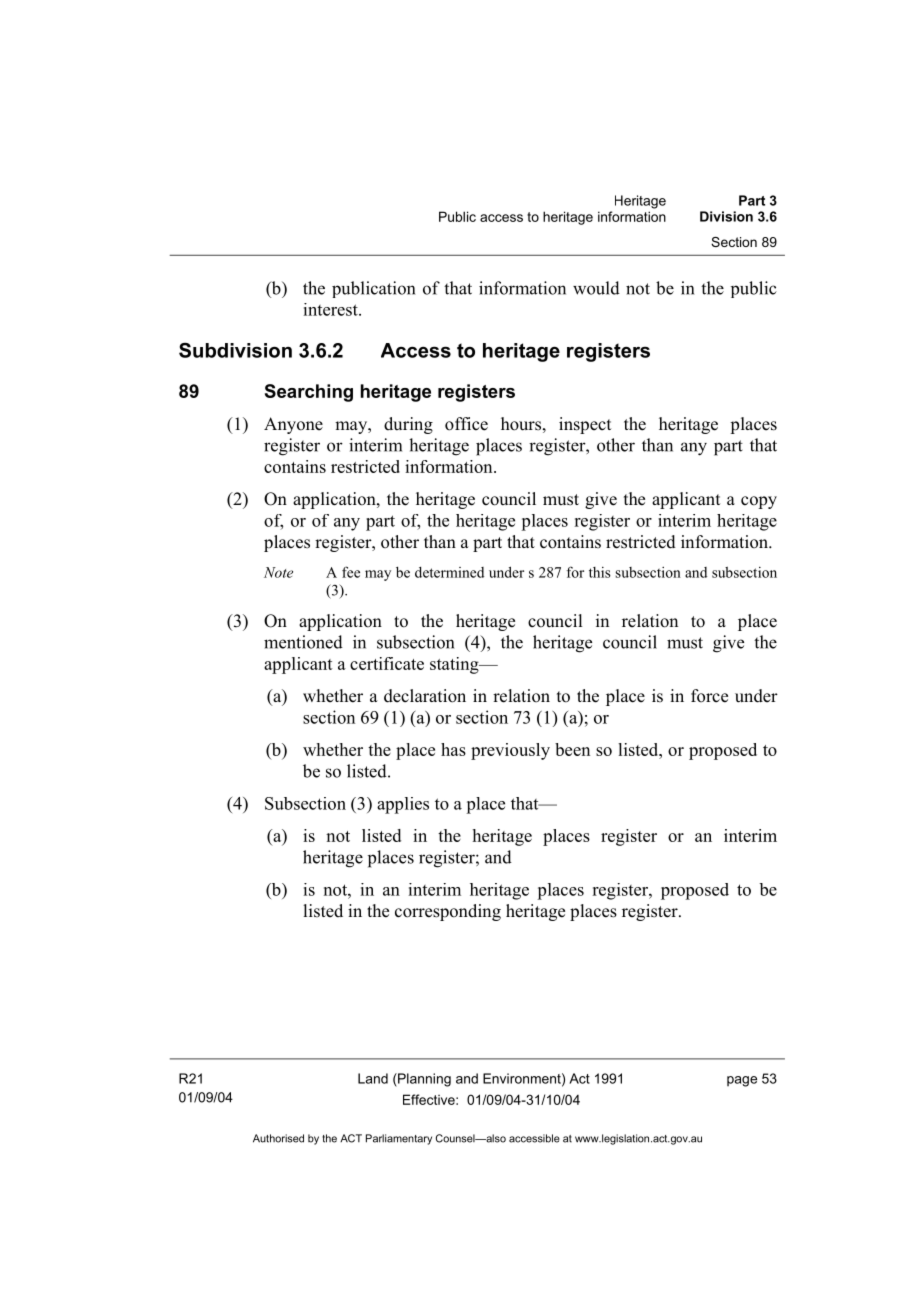 The width and height of the document is (924, 1308). Describe the element at coordinates (596, 288) in the document. I see `would` at that location.
